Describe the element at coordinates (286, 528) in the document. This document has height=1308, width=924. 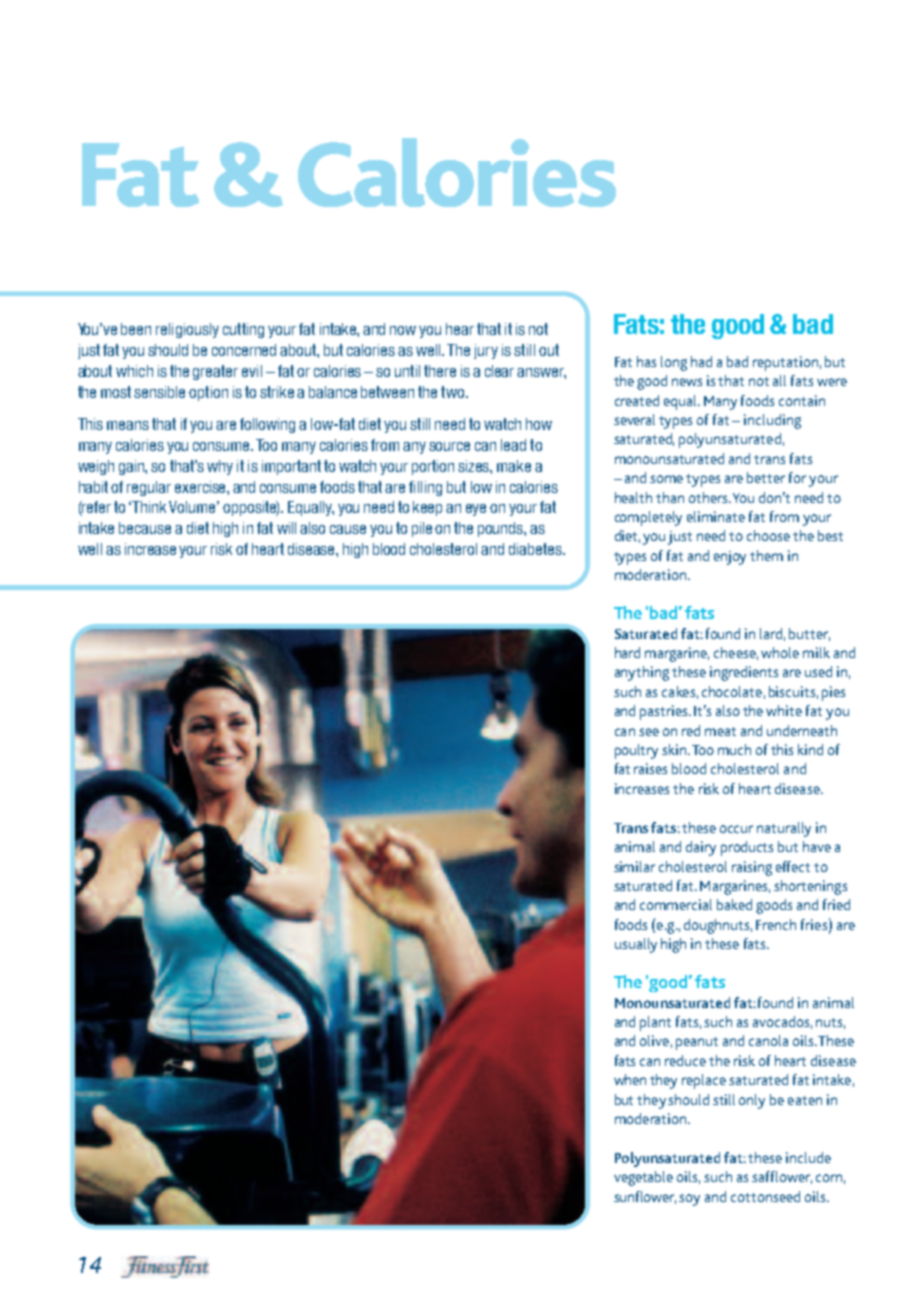
I see `will` at that location.
